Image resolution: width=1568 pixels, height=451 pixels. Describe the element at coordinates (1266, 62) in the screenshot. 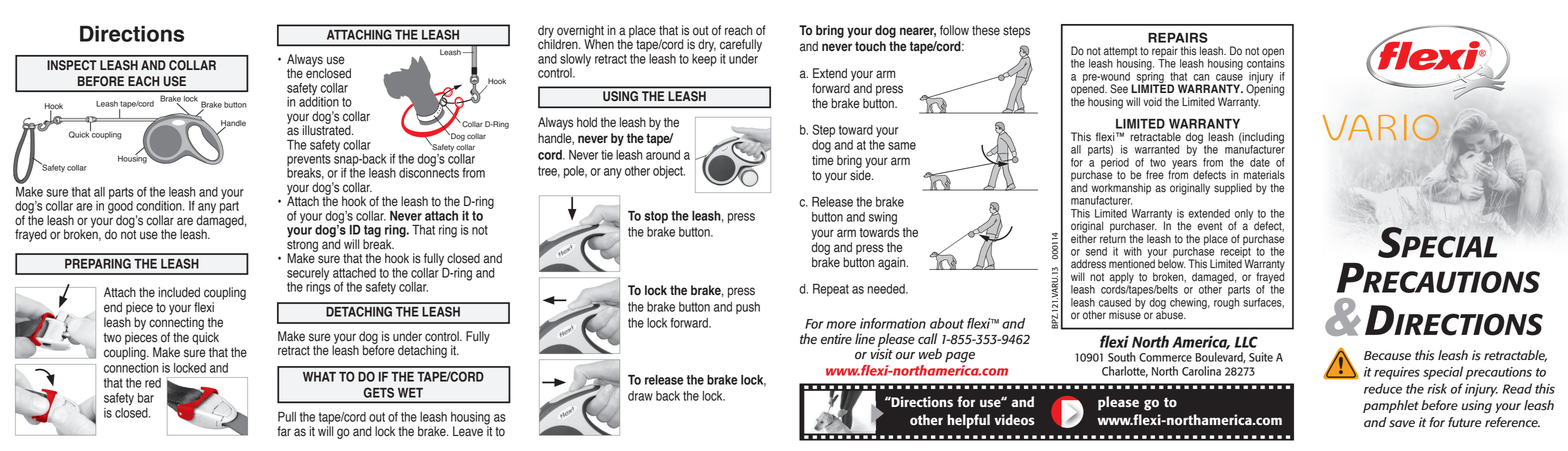

I see `contains` at that location.
